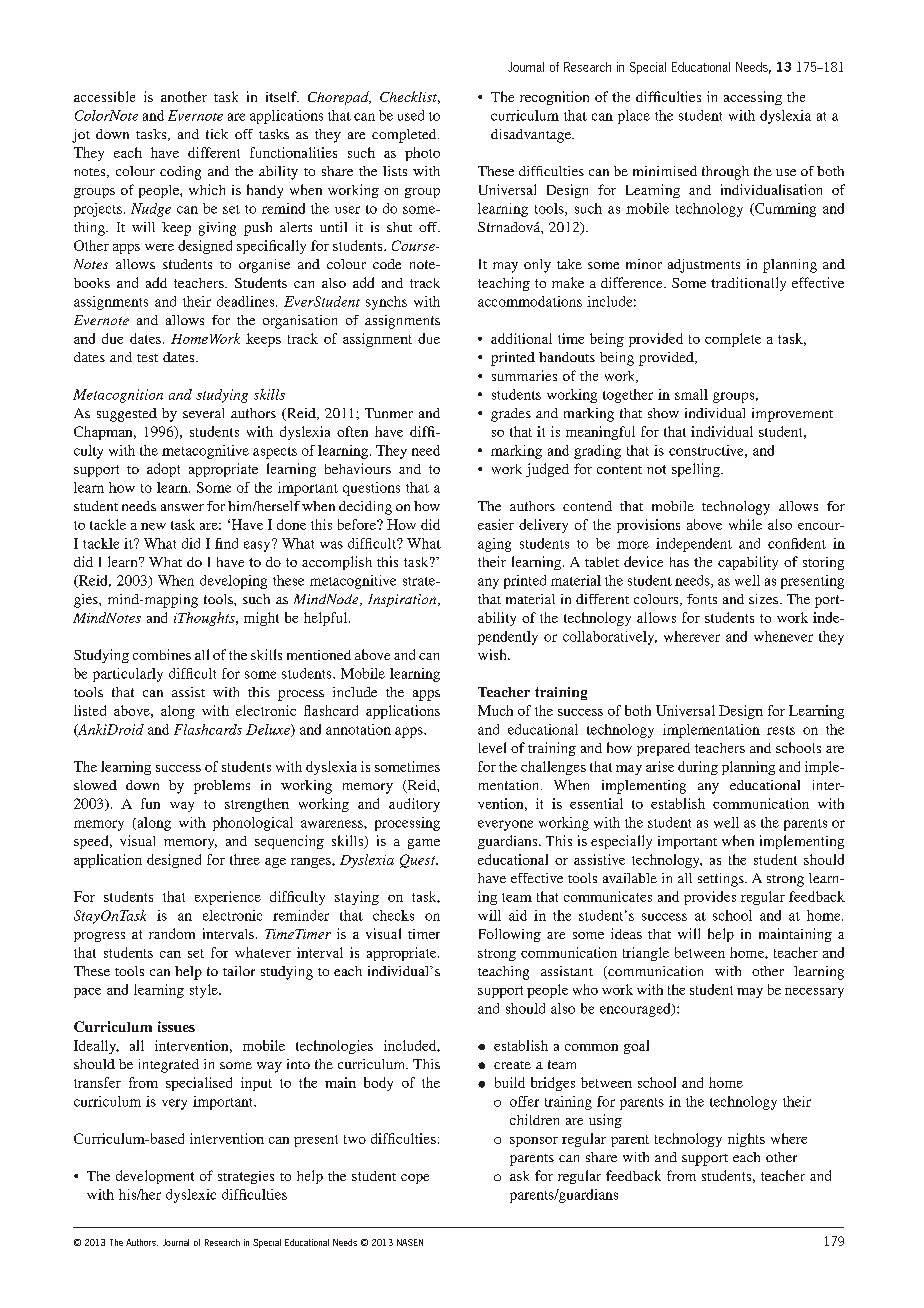 This image has height=1308, width=924. Describe the element at coordinates (763, 599) in the image. I see `sizes` at that location.
